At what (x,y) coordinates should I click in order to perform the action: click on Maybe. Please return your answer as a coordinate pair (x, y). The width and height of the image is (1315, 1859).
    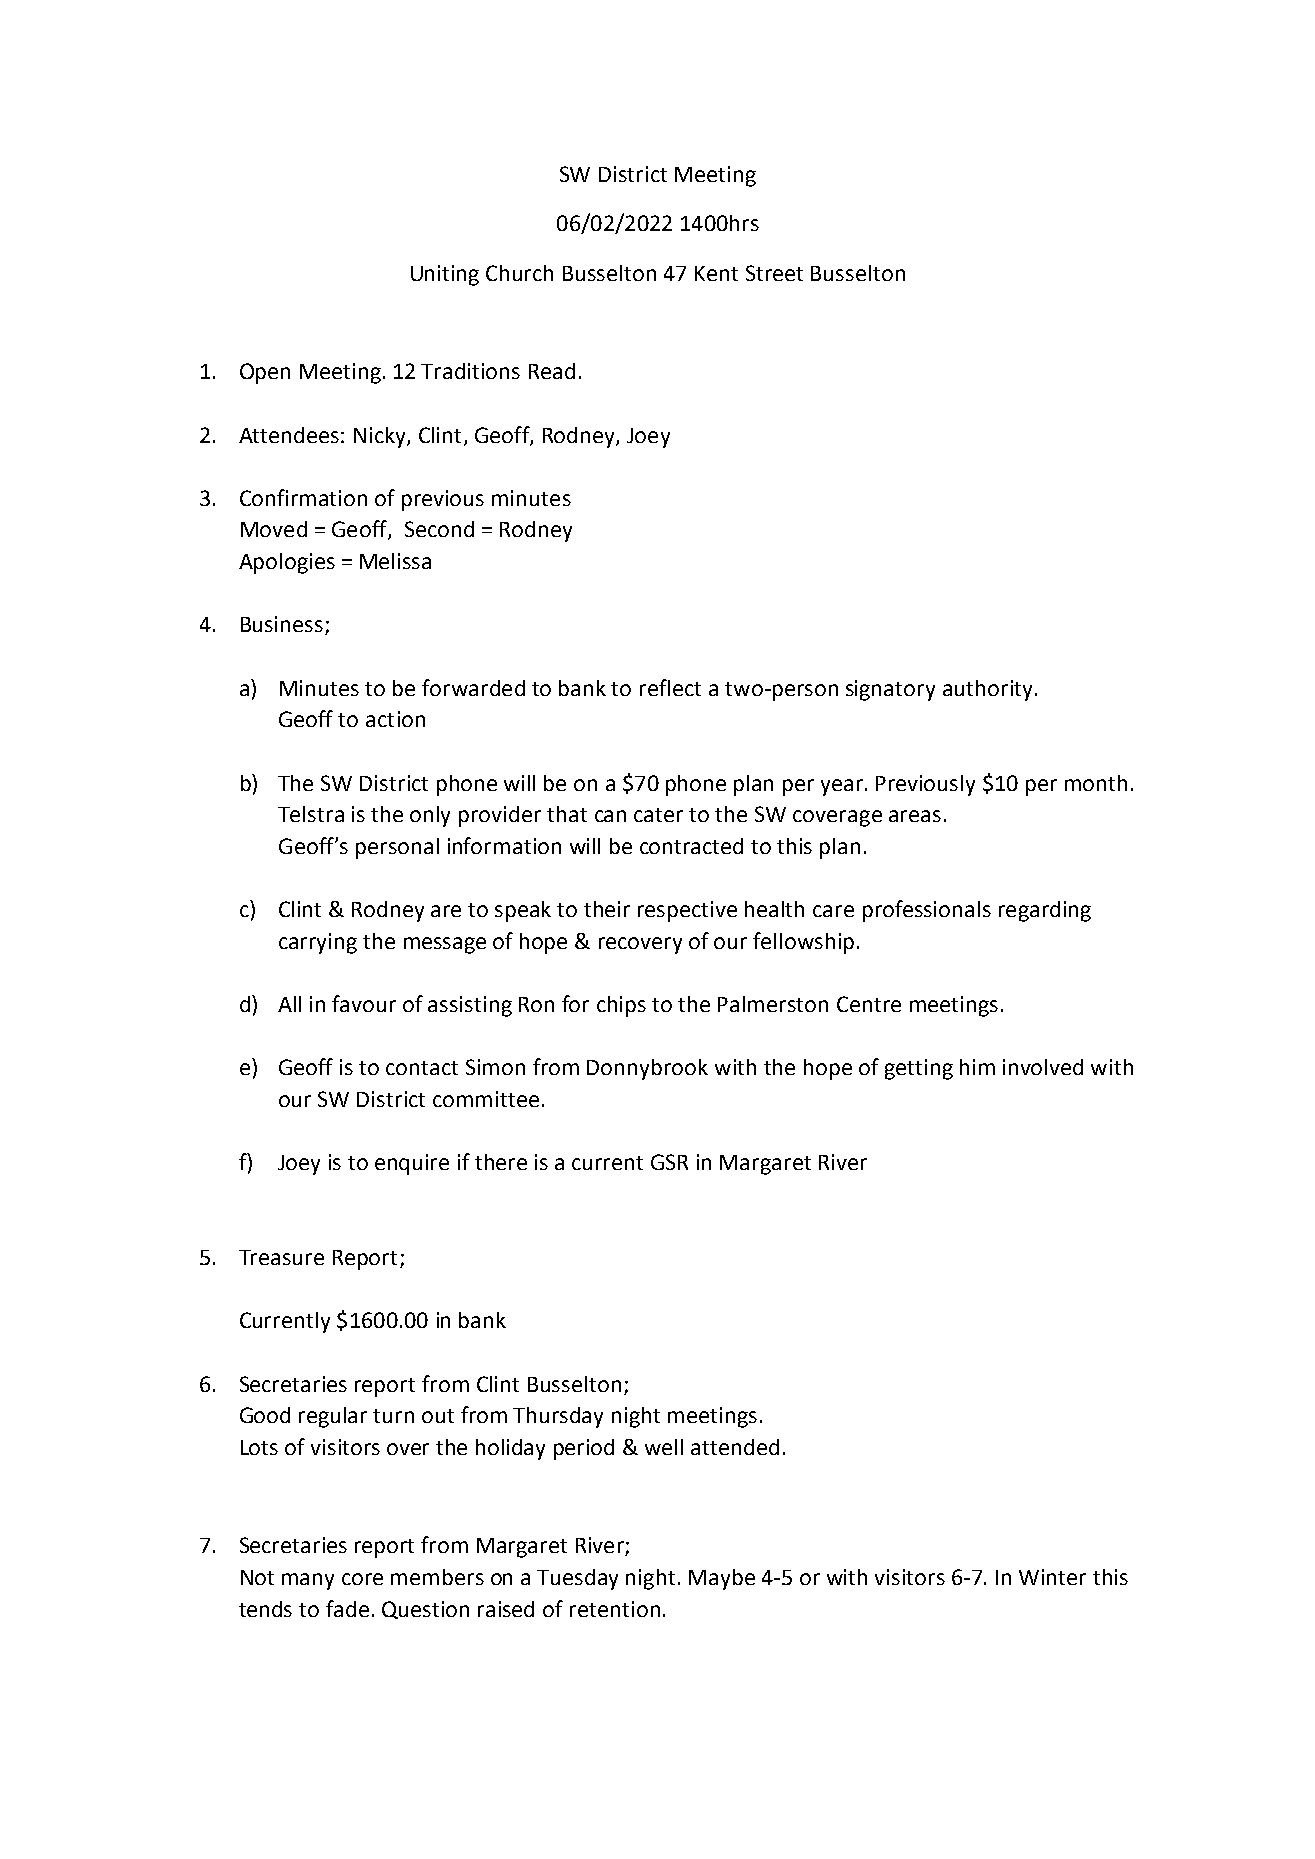
    Looking at the image, I should click on (722, 1579).
